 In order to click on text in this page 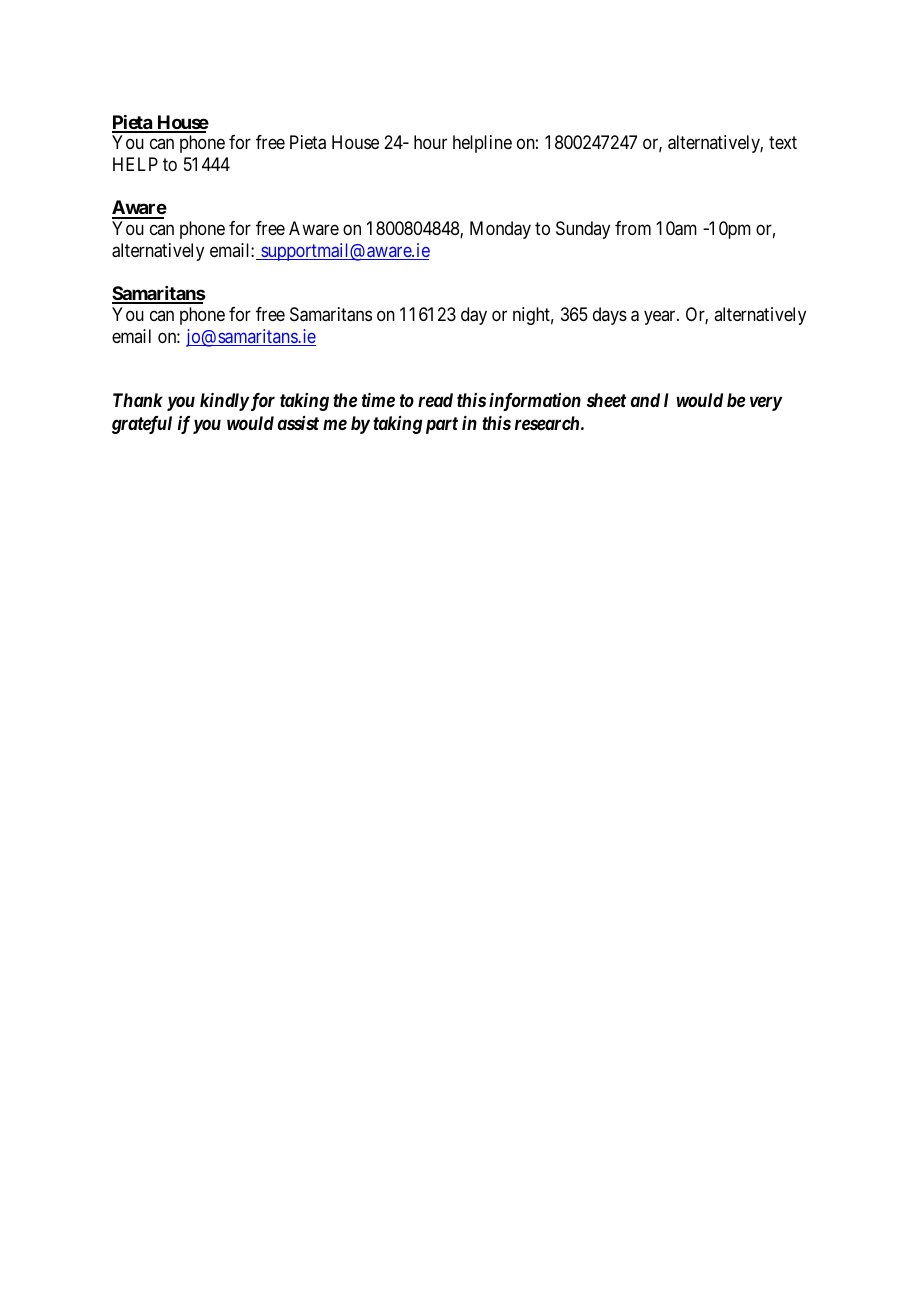, I will do `click(783, 143)`.
